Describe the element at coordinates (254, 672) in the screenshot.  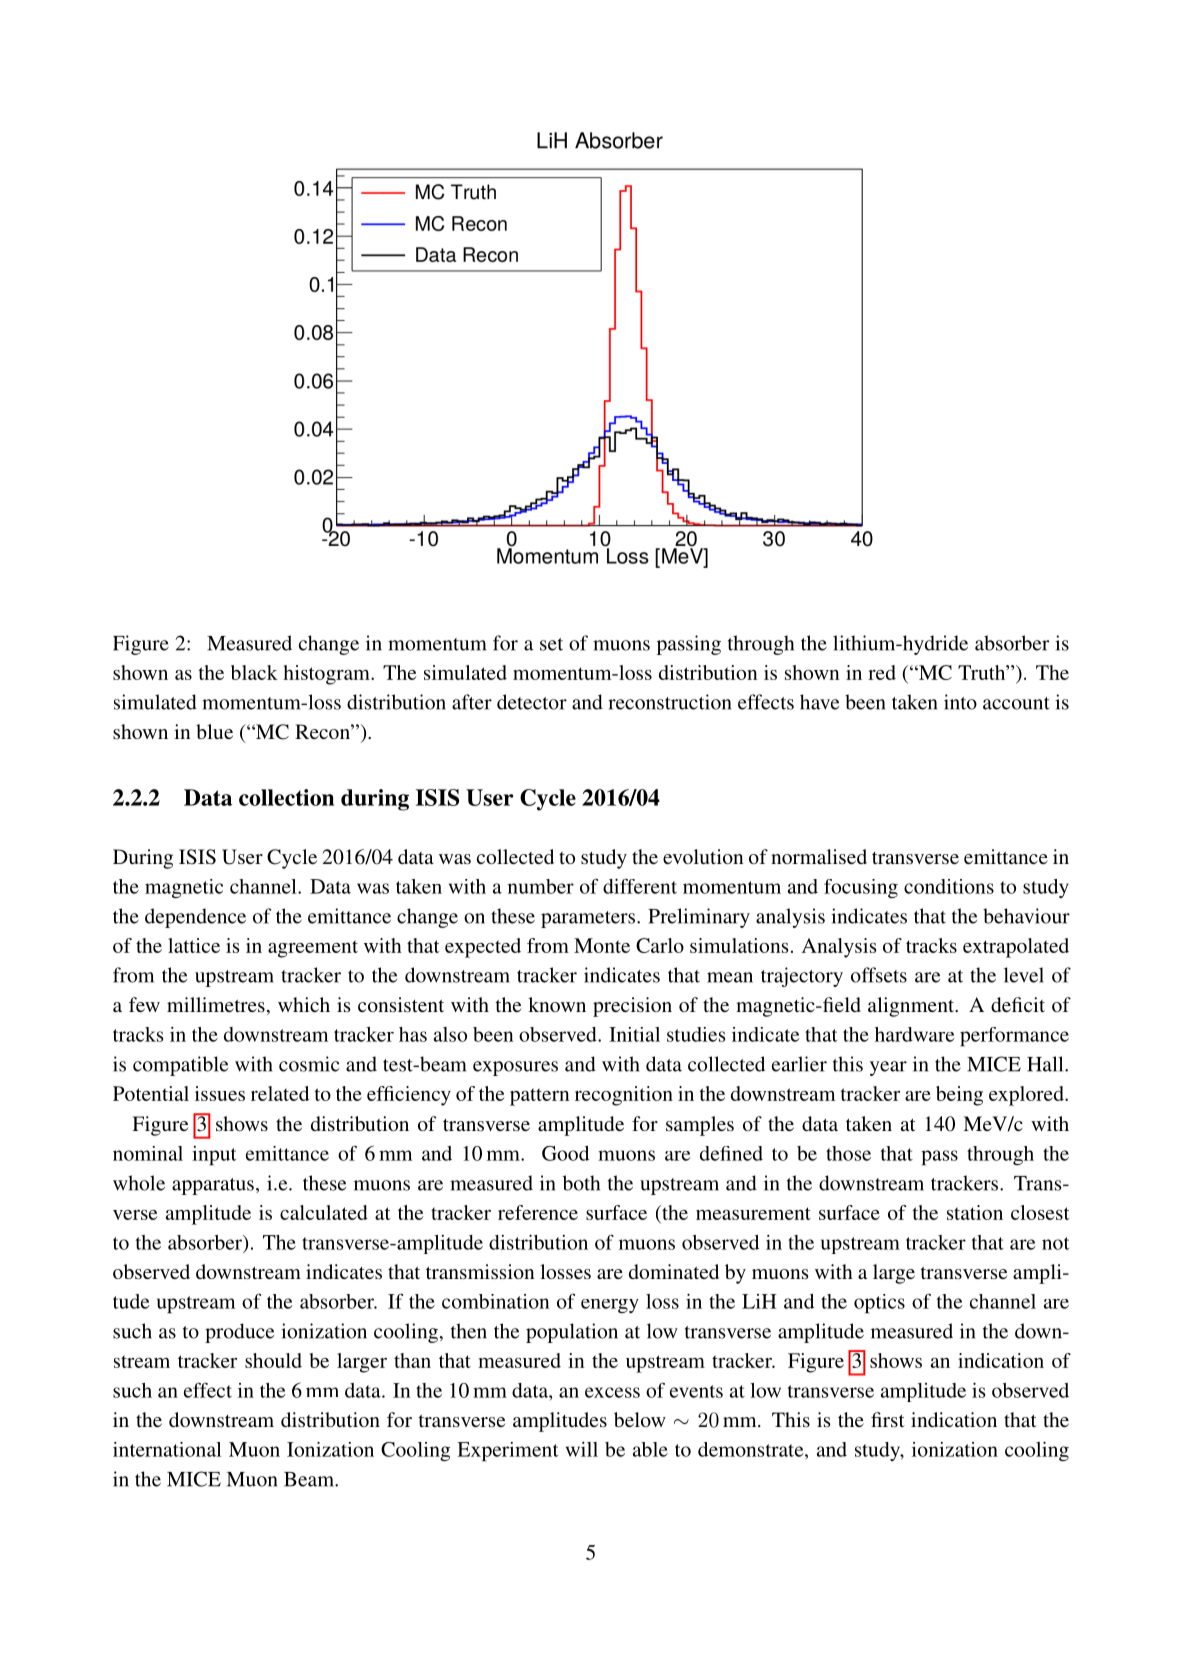
I see `black` at that location.
